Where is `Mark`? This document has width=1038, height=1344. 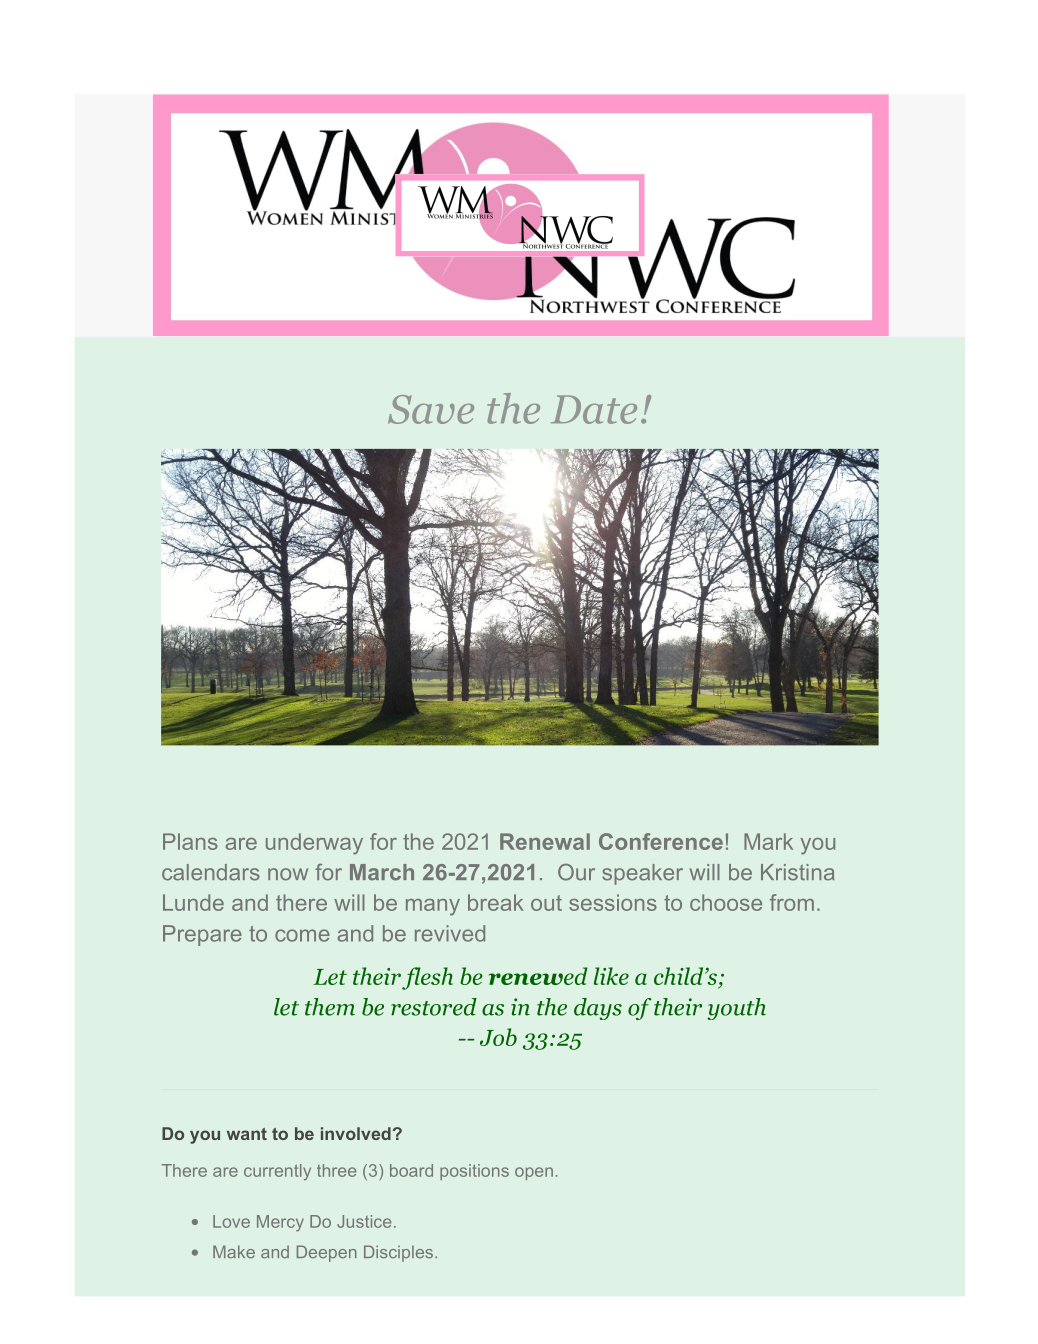 Mark is located at coordinates (768, 841).
